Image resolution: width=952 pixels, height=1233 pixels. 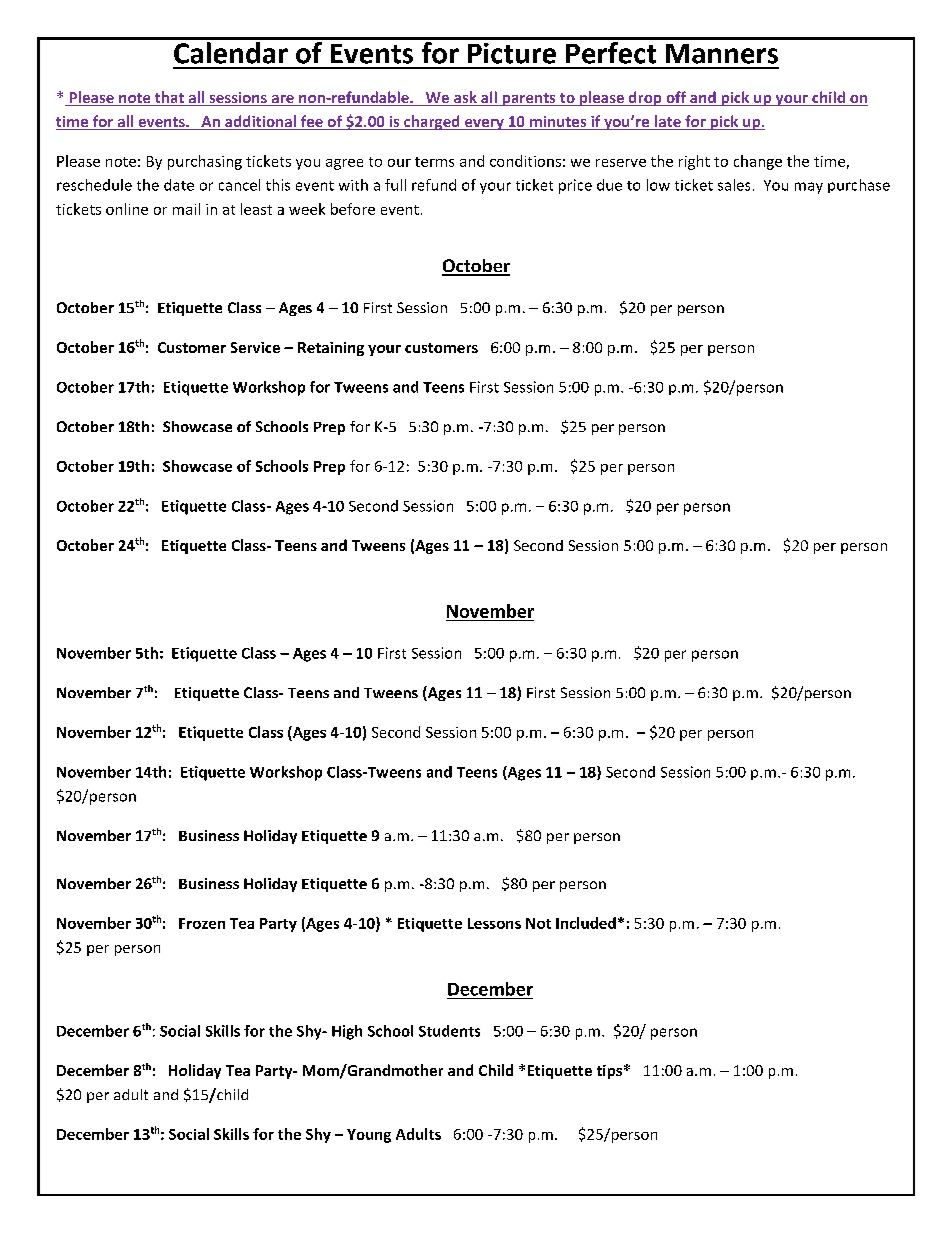 I want to click on Young, so click(x=369, y=1136).
